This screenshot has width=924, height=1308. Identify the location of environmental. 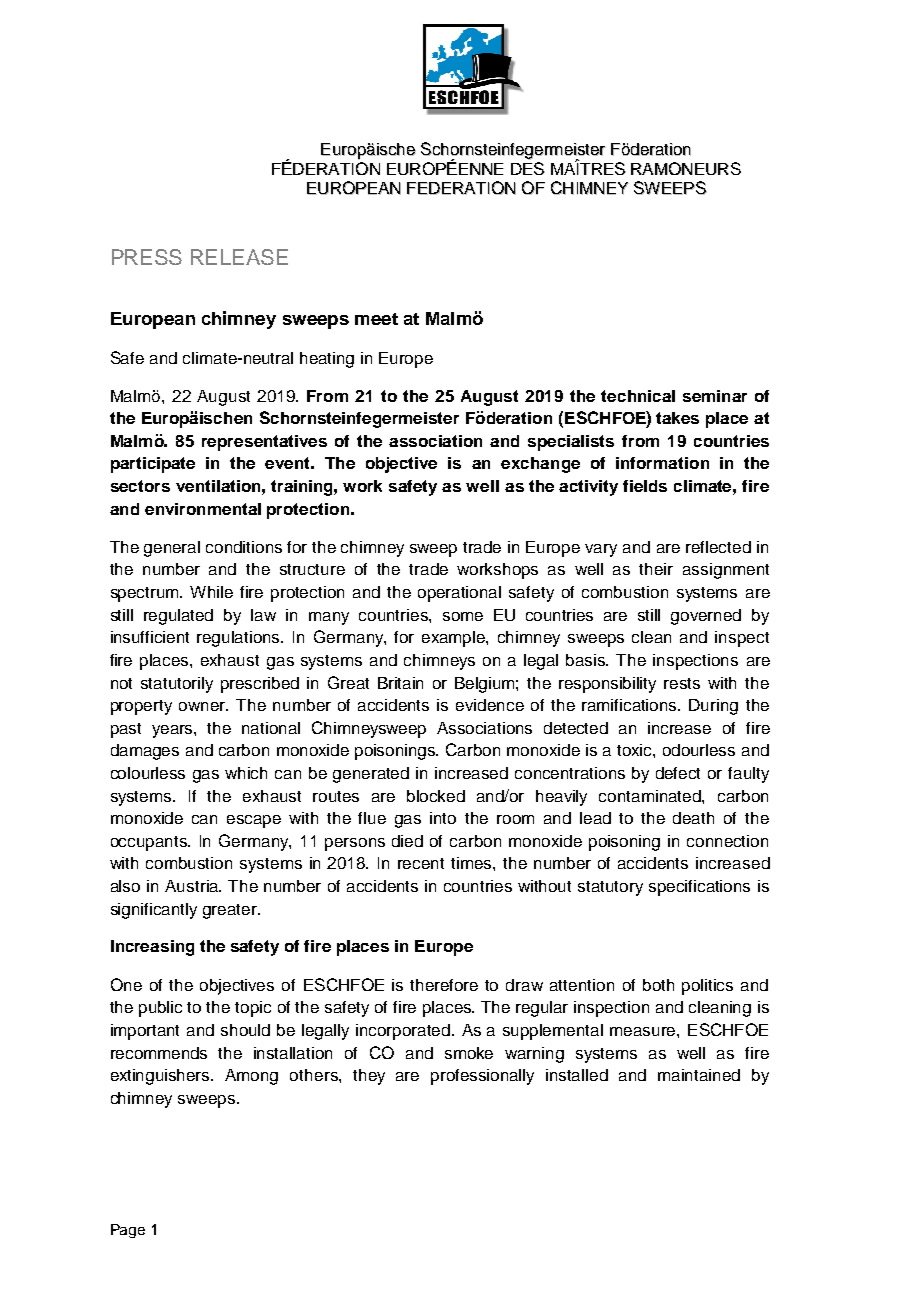
(203, 509).
